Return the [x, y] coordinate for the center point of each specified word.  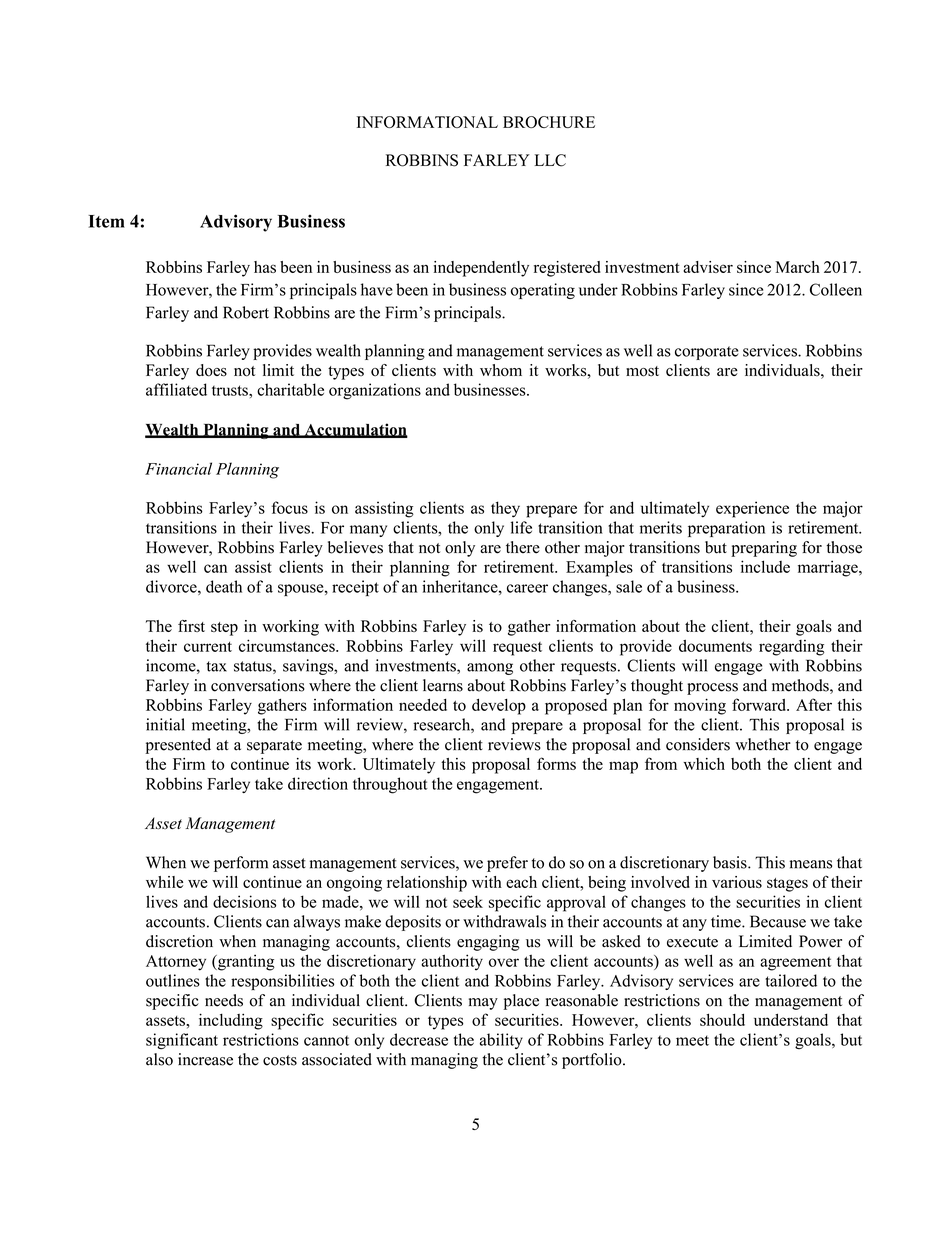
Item [106, 221]
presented [178, 746]
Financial [178, 468]
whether [763, 744]
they [505, 509]
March [797, 267]
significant [182, 1041]
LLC [550, 160]
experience [752, 509]
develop [499, 707]
